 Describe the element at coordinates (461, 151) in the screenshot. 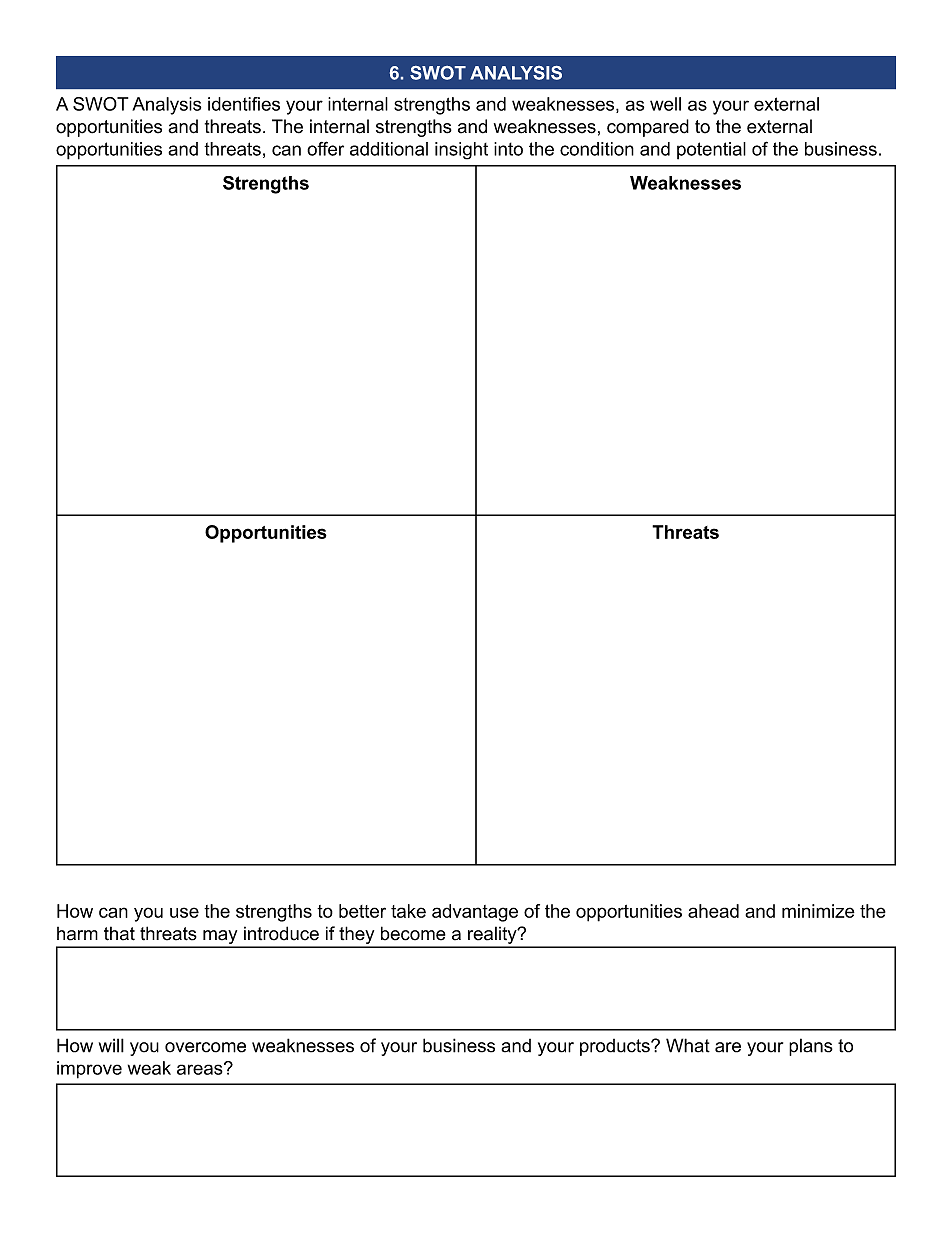

I see `insight` at that location.
